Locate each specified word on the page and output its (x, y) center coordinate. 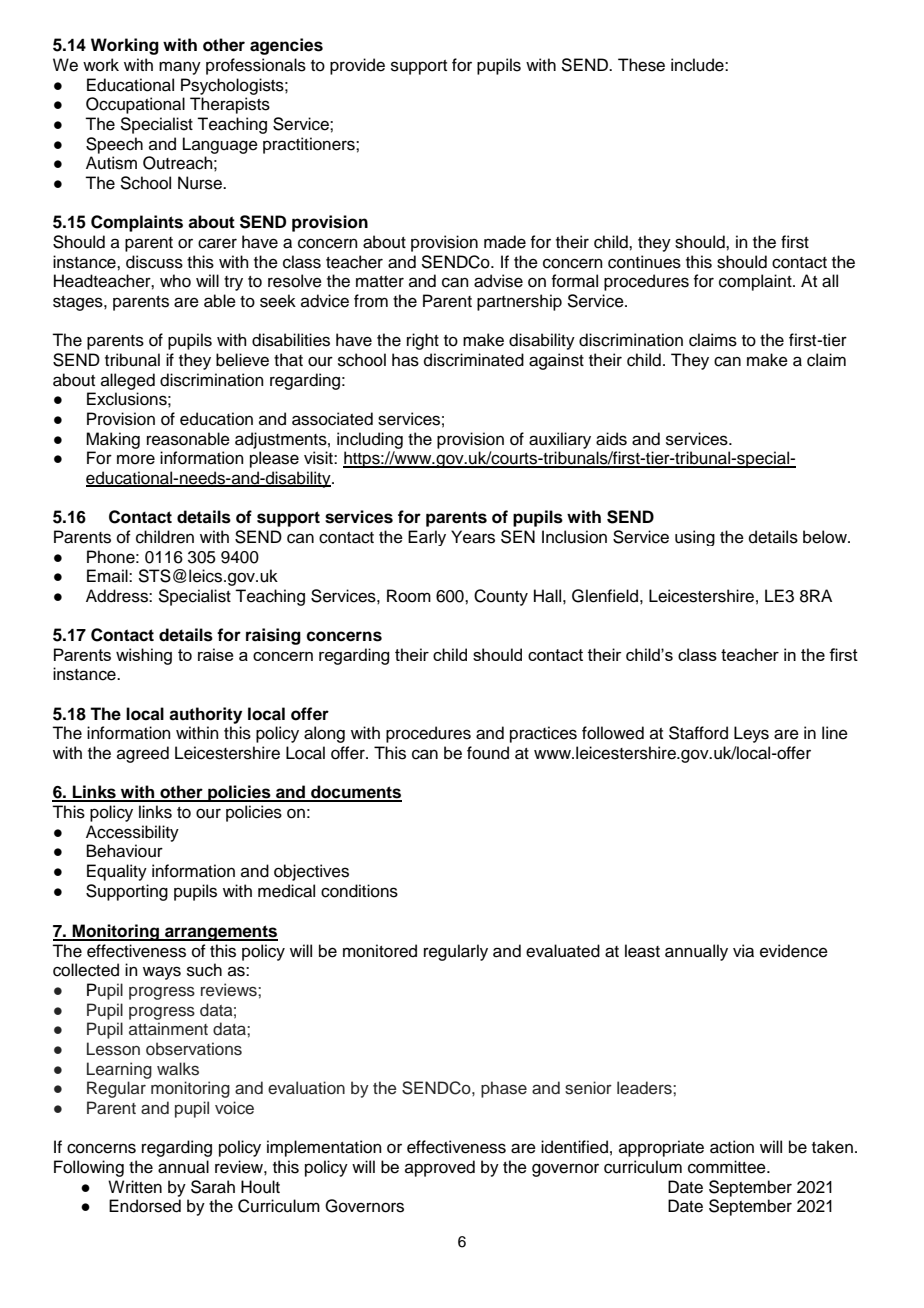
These (641, 65)
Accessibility (132, 833)
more (136, 459)
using (695, 538)
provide (357, 66)
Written (135, 1187)
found (488, 753)
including (370, 440)
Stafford (698, 733)
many (180, 68)
